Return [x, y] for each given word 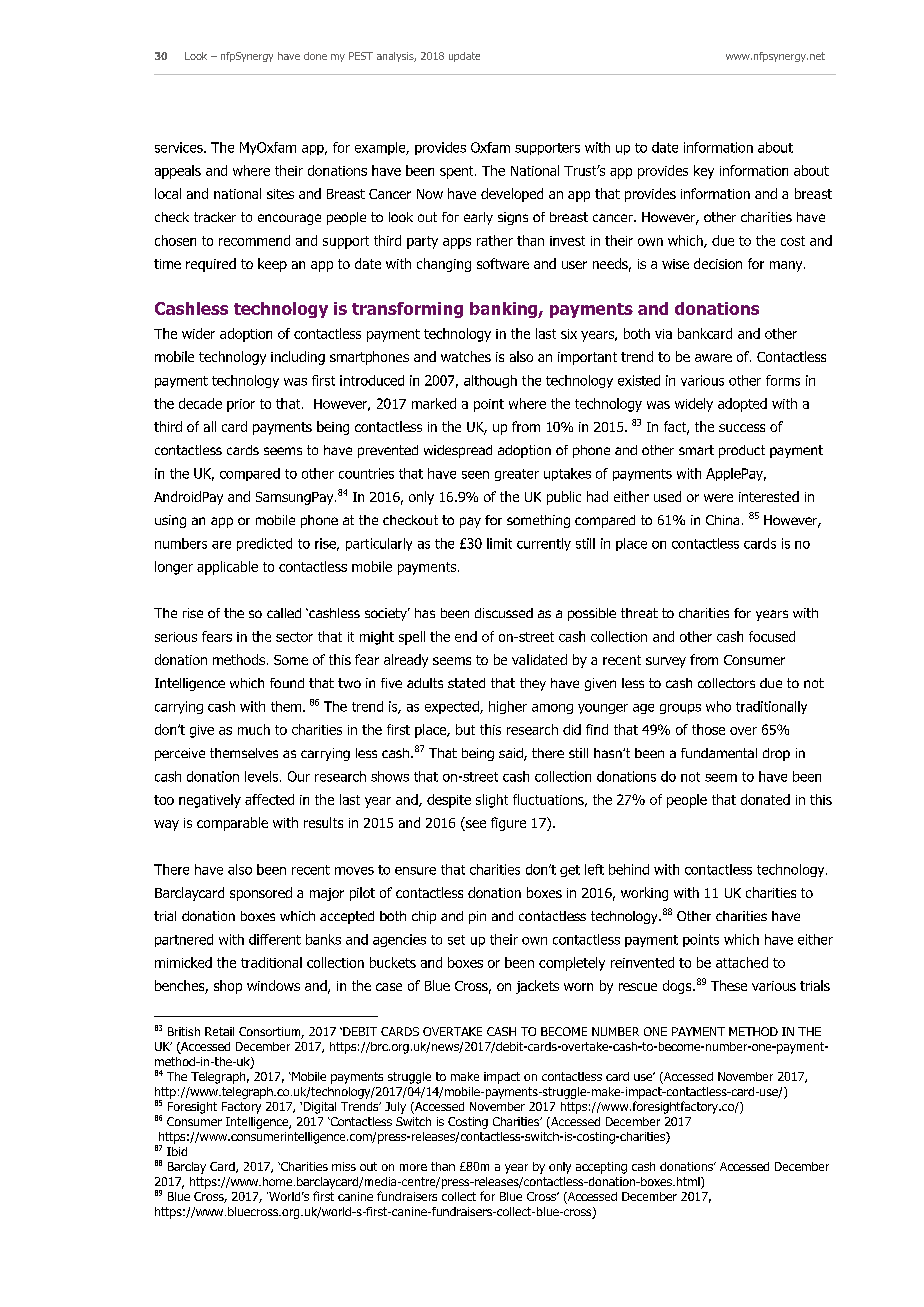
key [704, 172]
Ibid [177, 1151]
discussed [504, 613]
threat [639, 613]
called [284, 613]
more [413, 1167]
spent [458, 172]
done [315, 56]
